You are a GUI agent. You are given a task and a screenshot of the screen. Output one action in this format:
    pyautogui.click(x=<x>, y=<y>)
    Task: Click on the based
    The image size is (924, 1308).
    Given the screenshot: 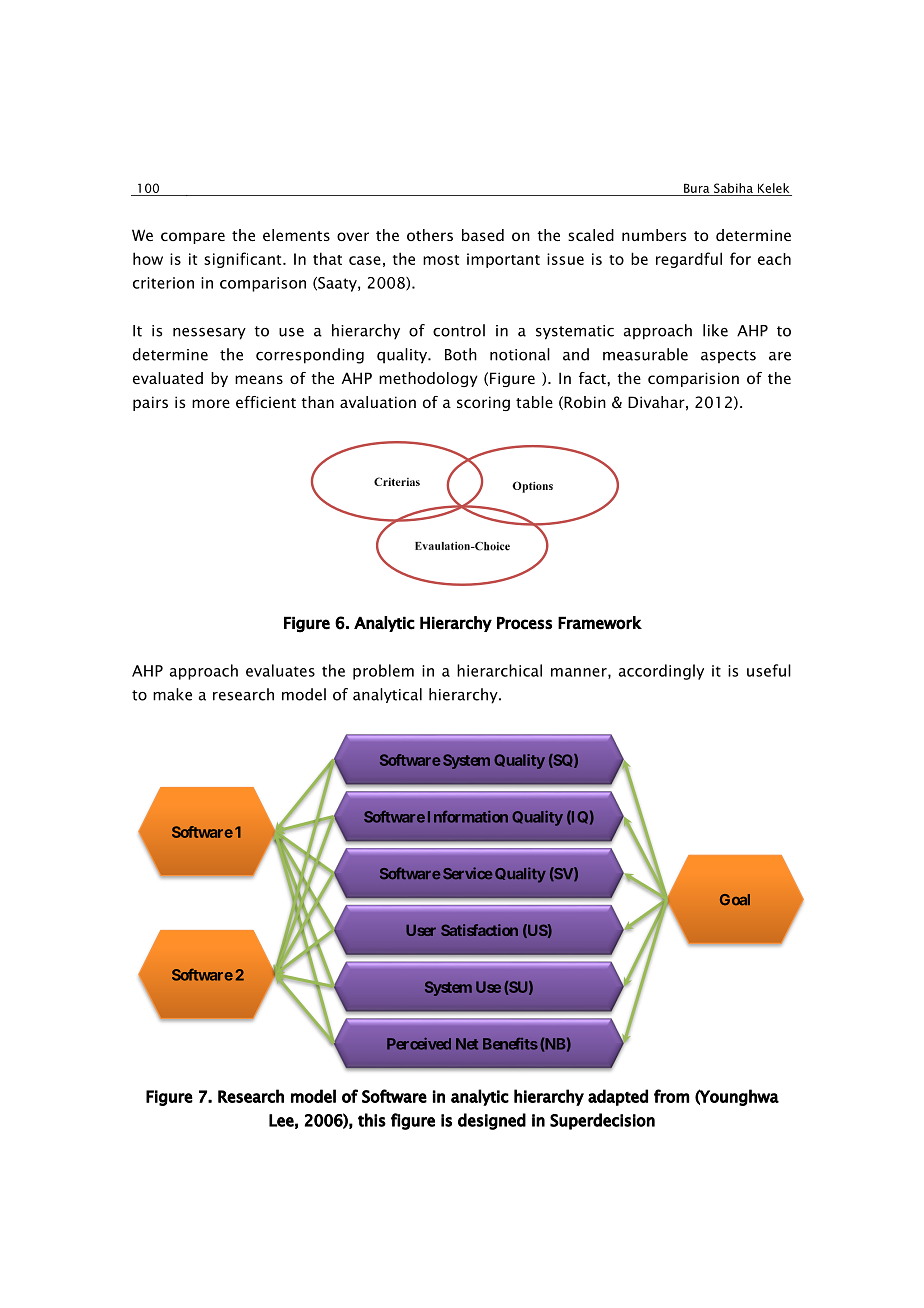 What is the action you would take?
    pyautogui.click(x=483, y=235)
